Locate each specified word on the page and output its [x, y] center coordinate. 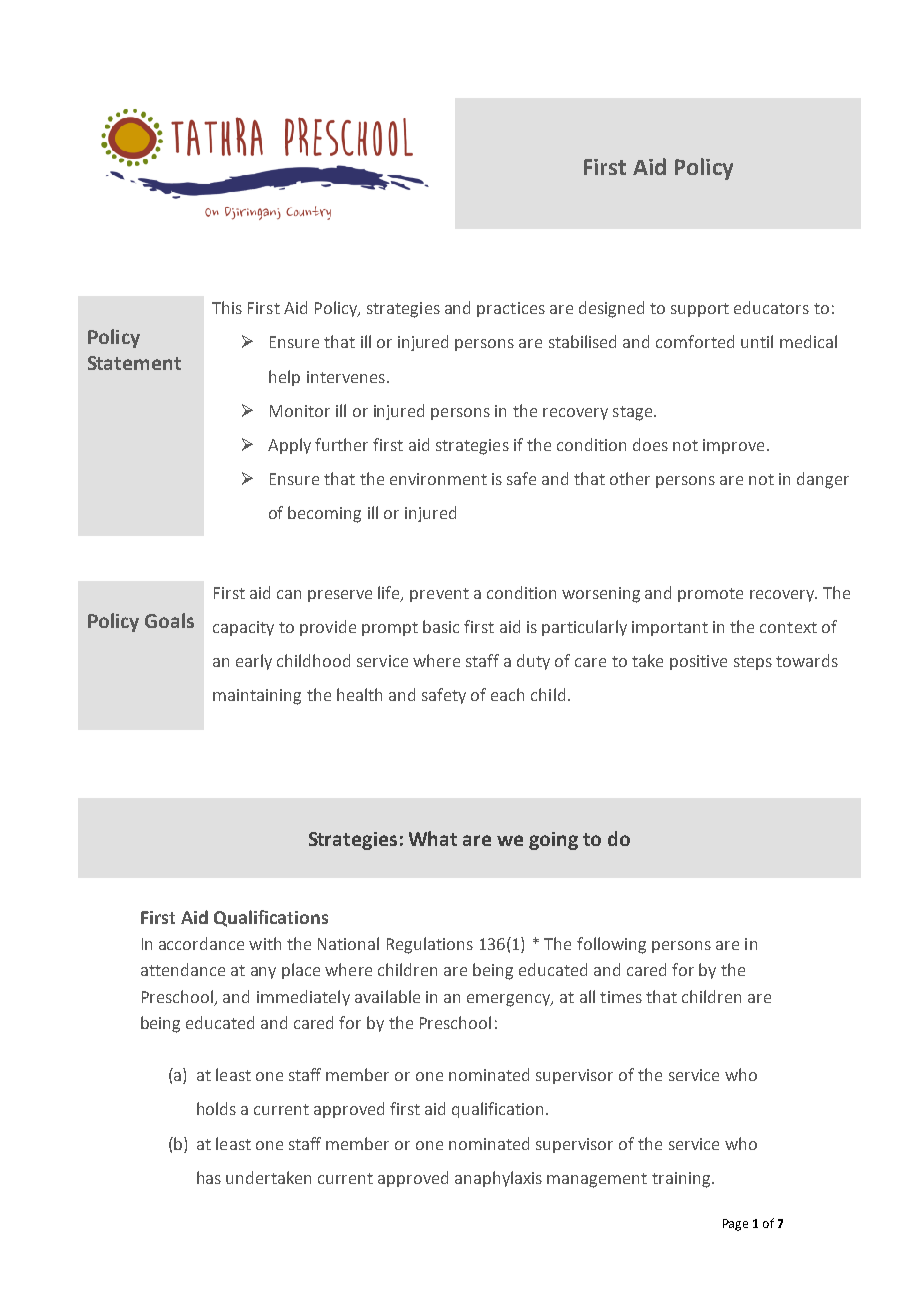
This [227, 307]
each [507, 694]
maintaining [257, 697]
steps [753, 663]
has [209, 1177]
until [757, 341]
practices [511, 309]
